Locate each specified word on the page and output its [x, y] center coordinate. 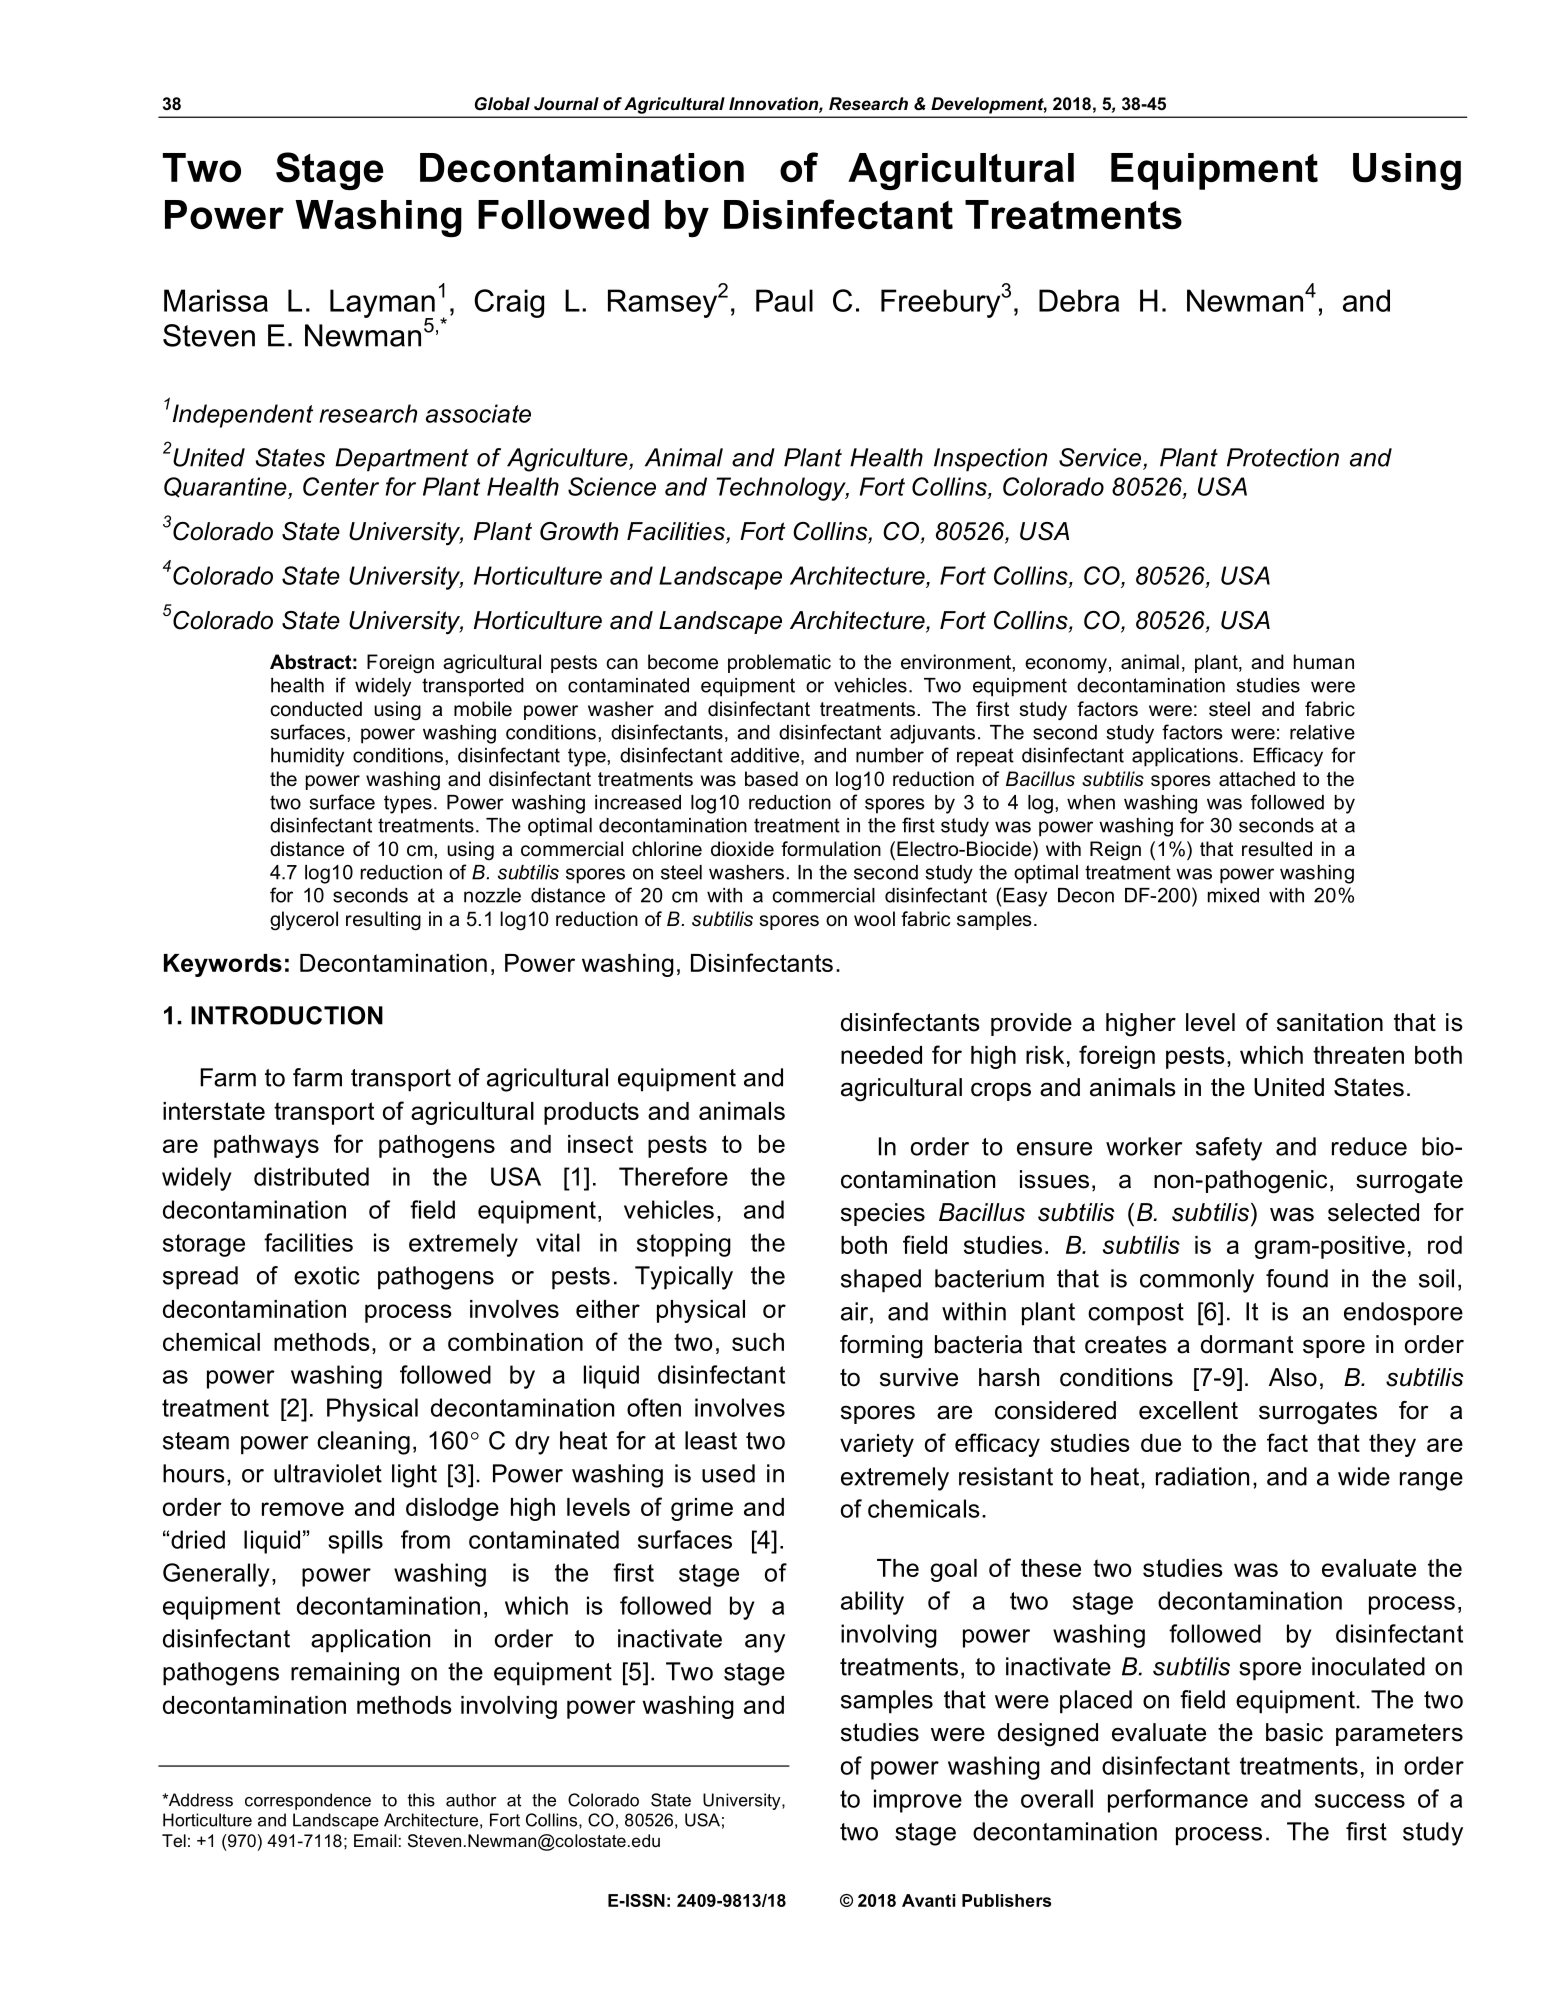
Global [502, 104]
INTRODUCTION [287, 1015]
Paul [784, 300]
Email [375, 1840]
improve [918, 1801]
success [1360, 1801]
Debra [1079, 300]
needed [881, 1055]
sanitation [1330, 1022]
